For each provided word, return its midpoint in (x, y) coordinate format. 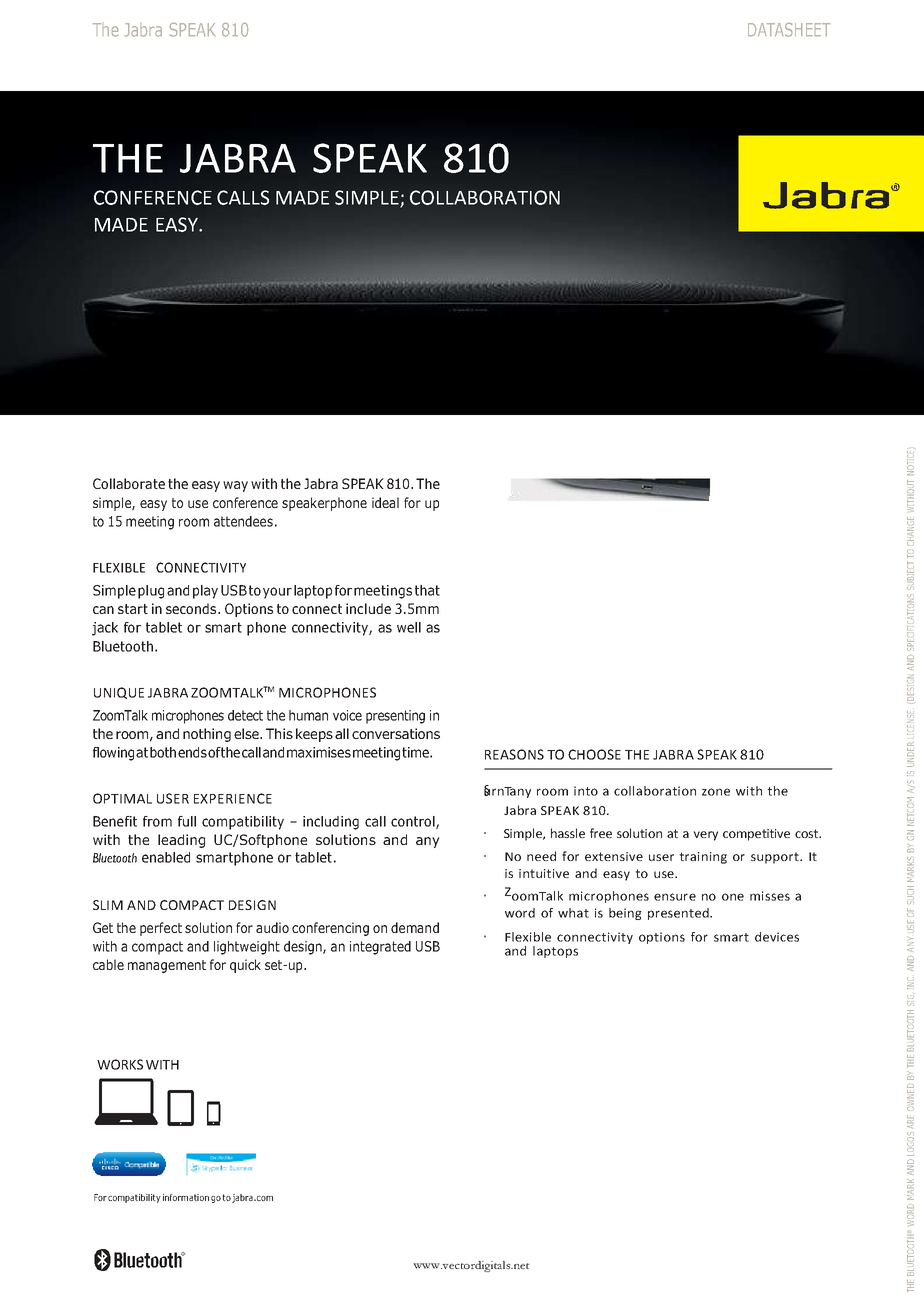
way (235, 486)
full (187, 821)
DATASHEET (789, 30)
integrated (380, 948)
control (414, 822)
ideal (385, 502)
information (186, 1197)
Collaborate (129, 483)
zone (716, 792)
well (409, 627)
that (427, 590)
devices (777, 937)
